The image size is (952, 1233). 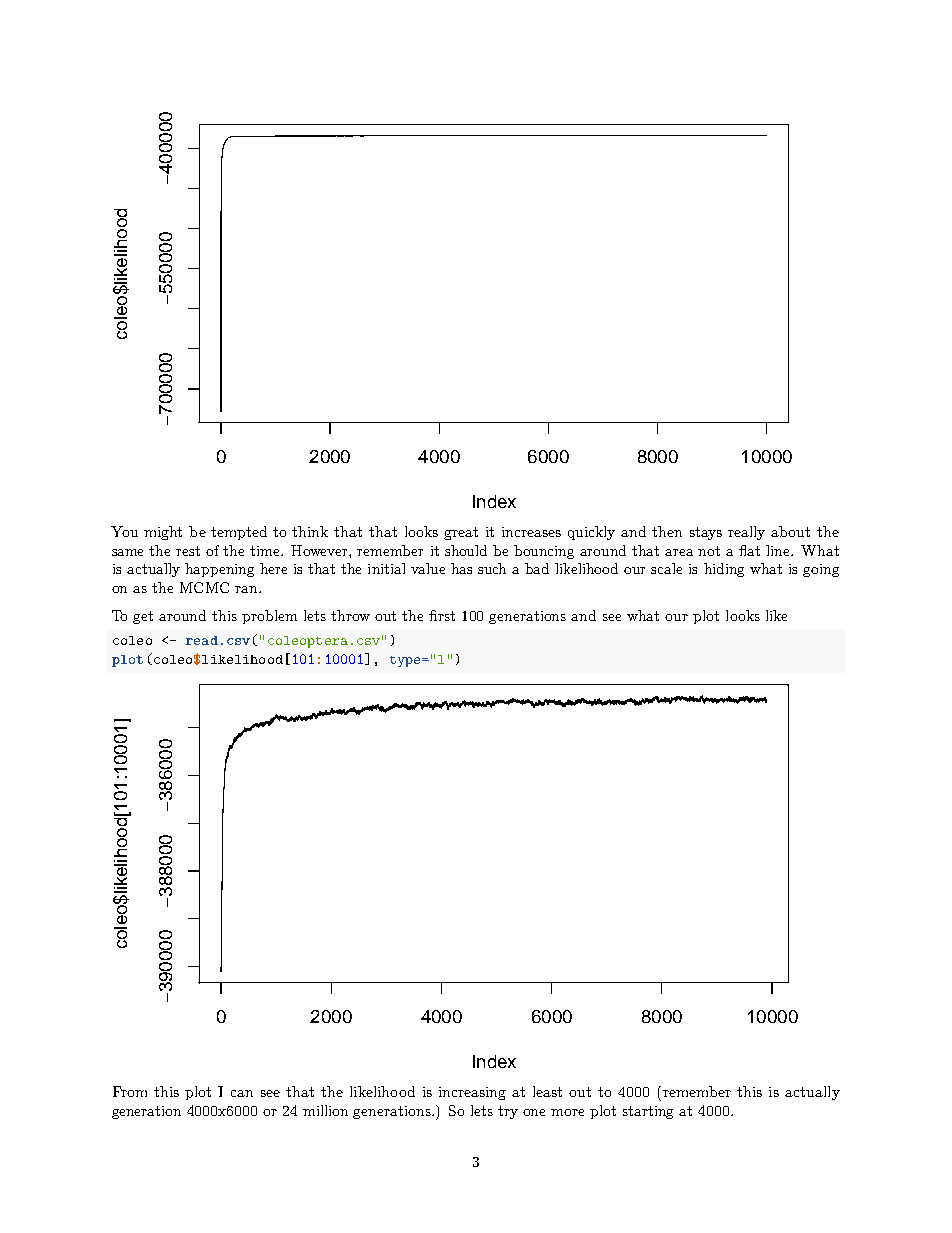 I want to click on From, so click(x=130, y=1091).
